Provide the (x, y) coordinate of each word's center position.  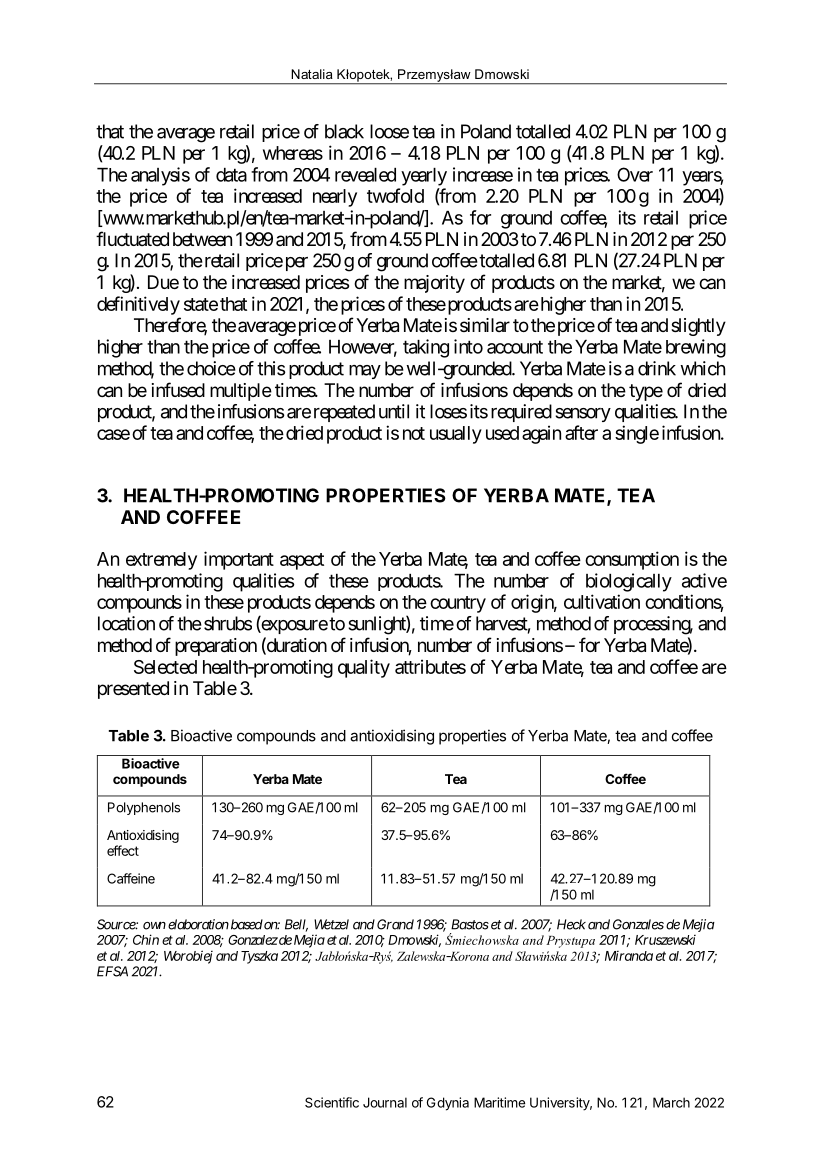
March (671, 1102)
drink (657, 368)
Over (635, 174)
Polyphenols (144, 808)
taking (426, 348)
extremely (161, 561)
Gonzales (638, 924)
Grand (395, 924)
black (344, 131)
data (231, 175)
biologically (629, 582)
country (458, 604)
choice (211, 368)
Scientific (332, 1102)
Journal (385, 1102)
